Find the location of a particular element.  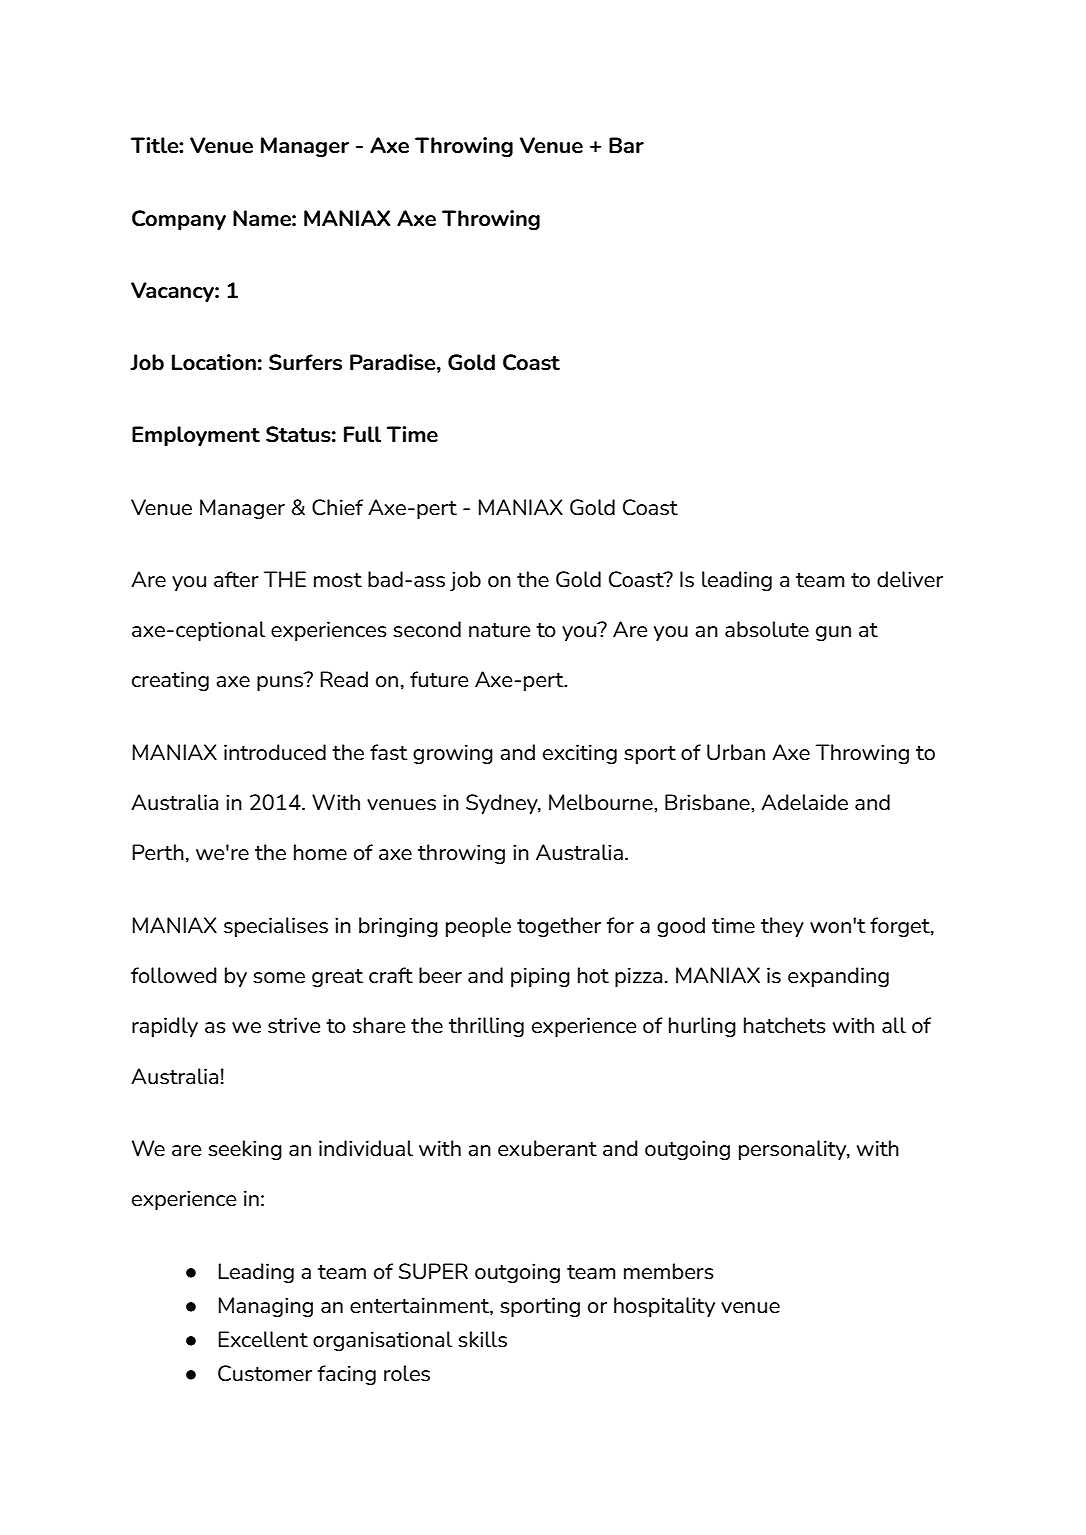

piping is located at coordinates (540, 977).
